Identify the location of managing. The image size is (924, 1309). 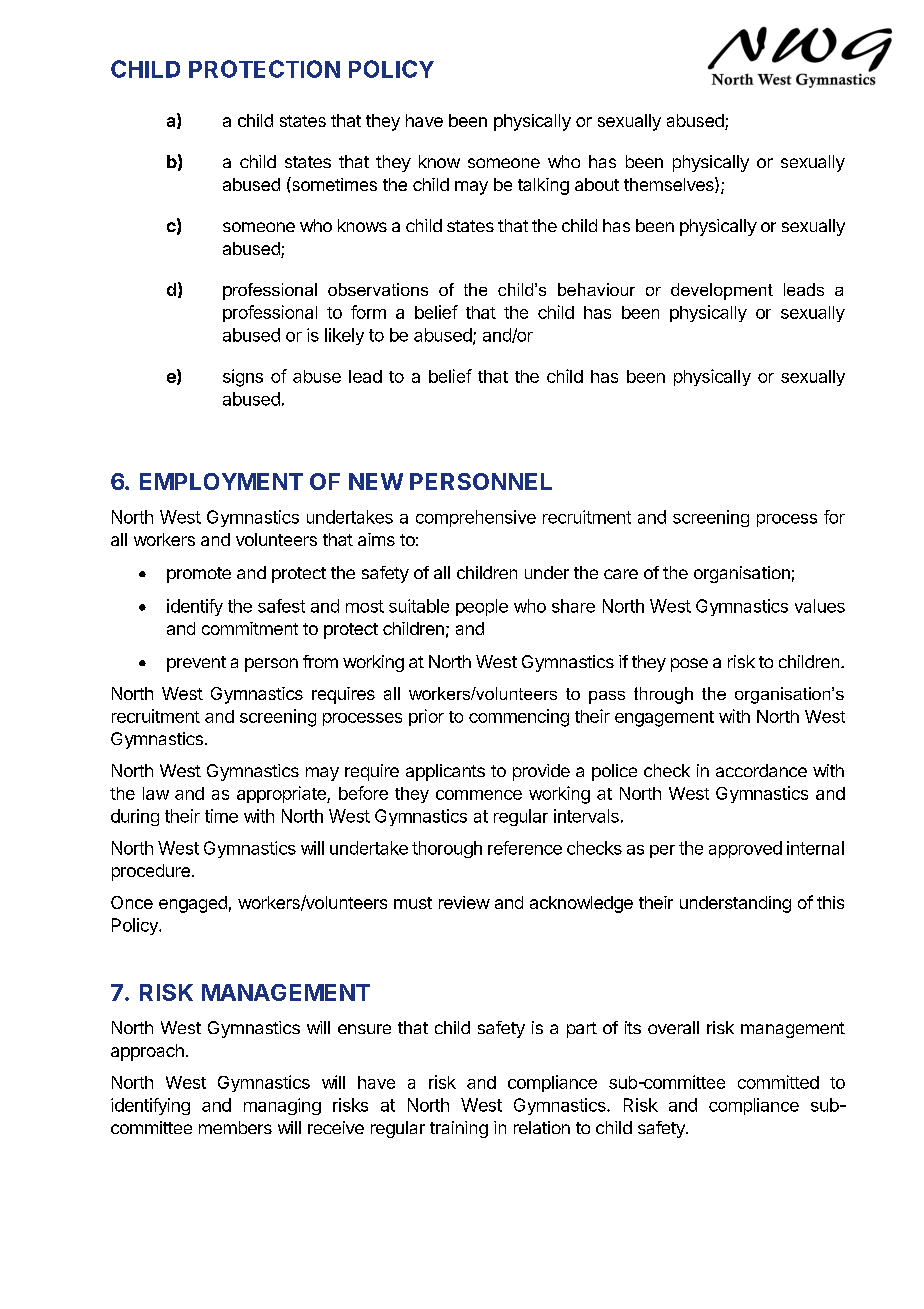
(282, 1106).
